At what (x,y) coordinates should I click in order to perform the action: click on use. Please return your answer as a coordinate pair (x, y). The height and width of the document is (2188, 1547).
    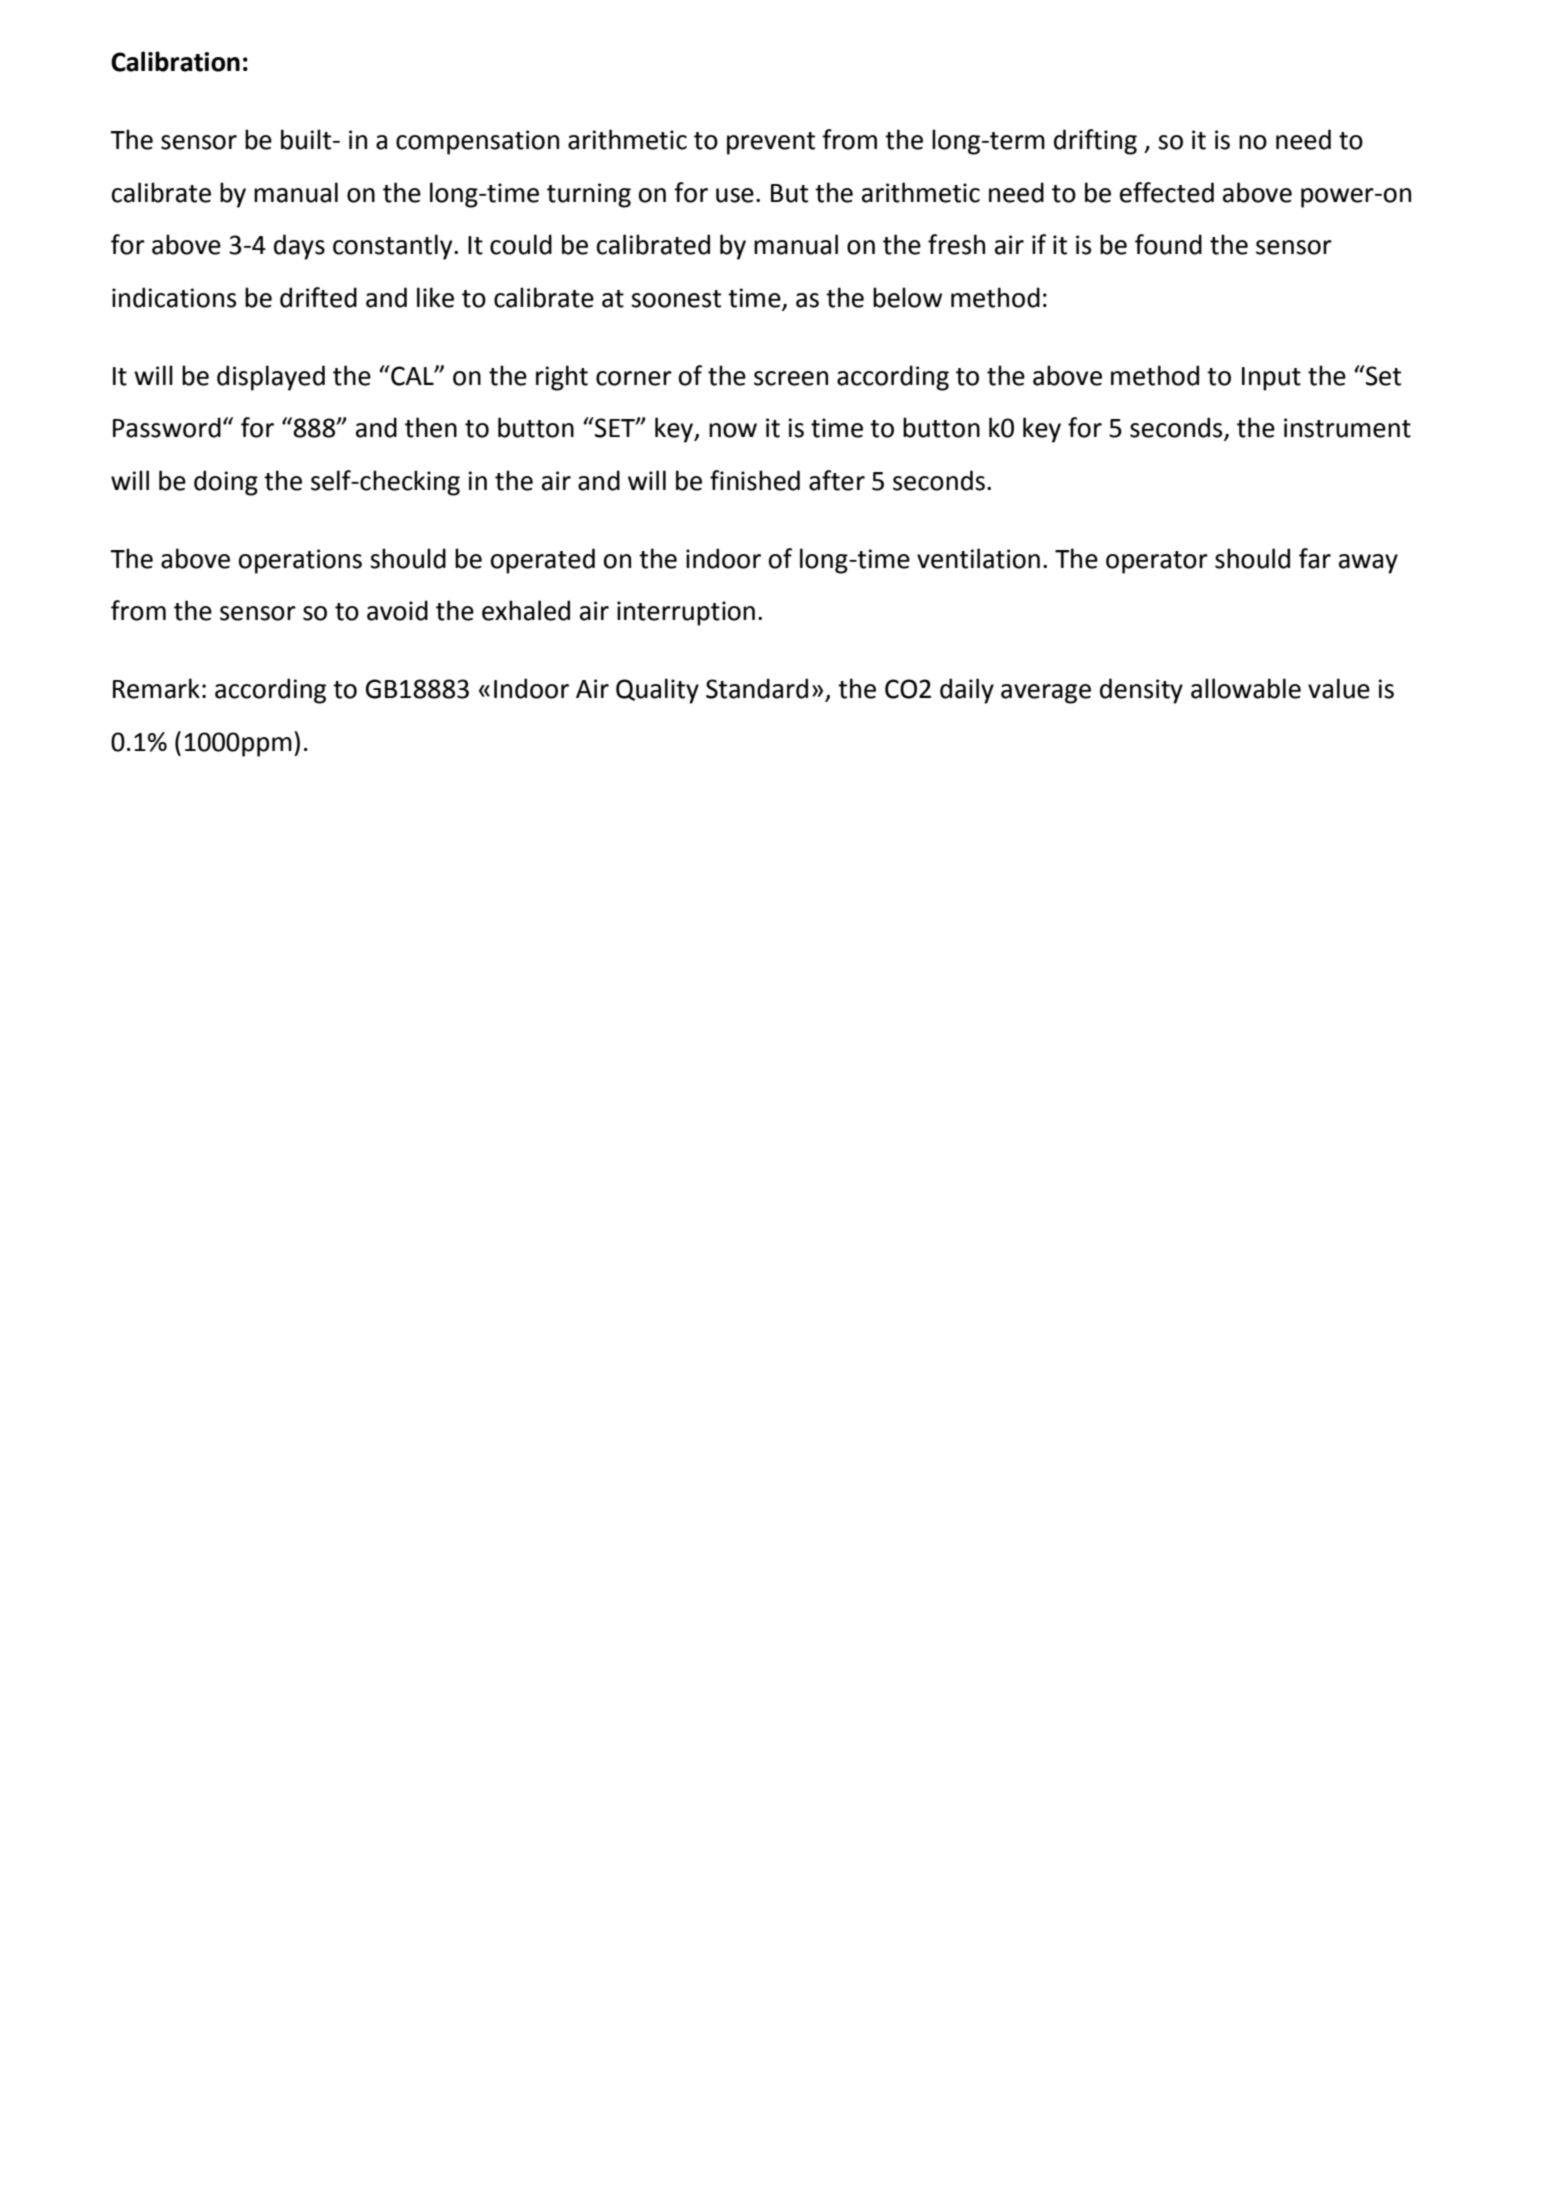
    Looking at the image, I should click on (735, 195).
